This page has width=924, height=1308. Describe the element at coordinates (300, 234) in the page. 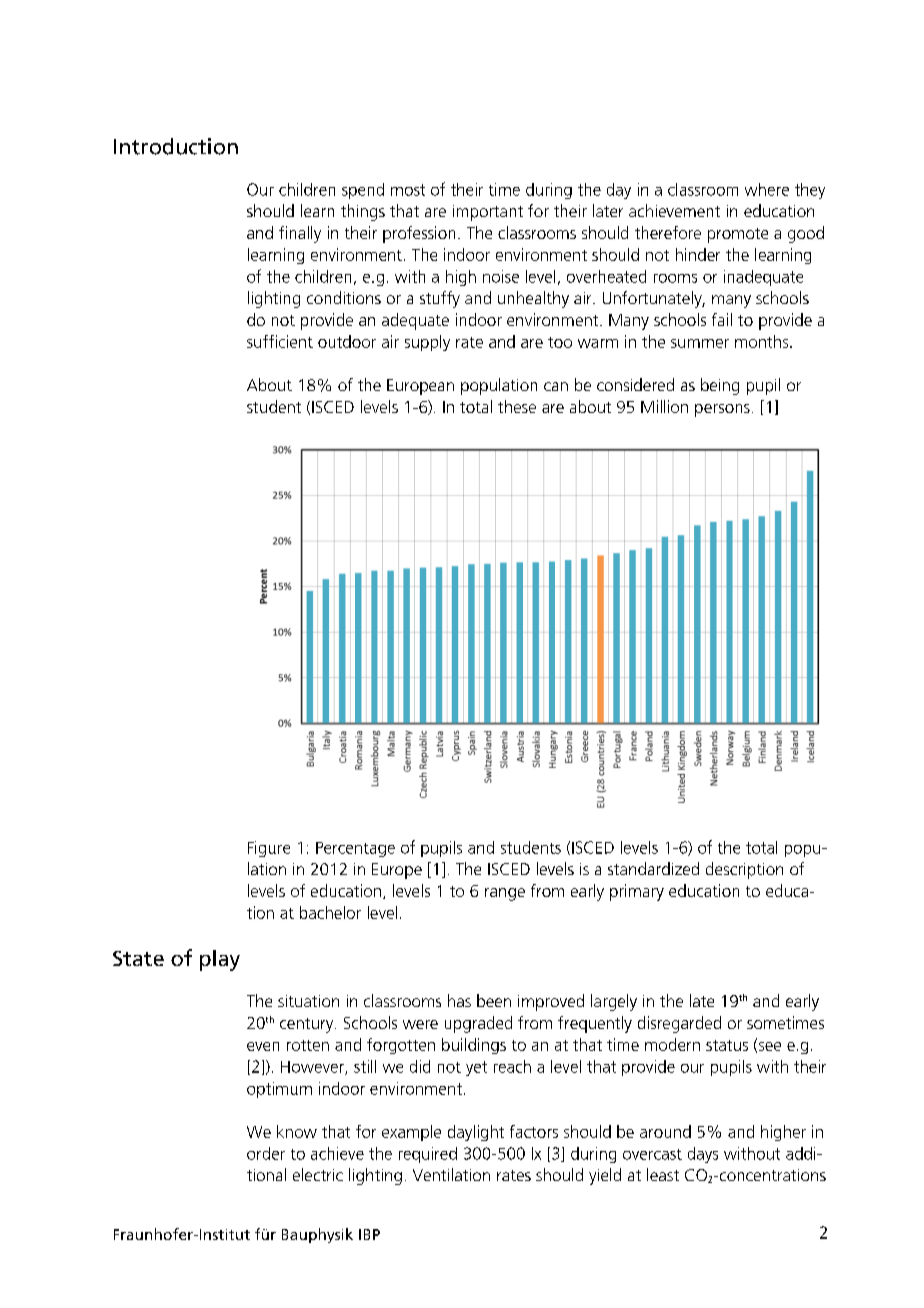

I see `finally` at that location.
